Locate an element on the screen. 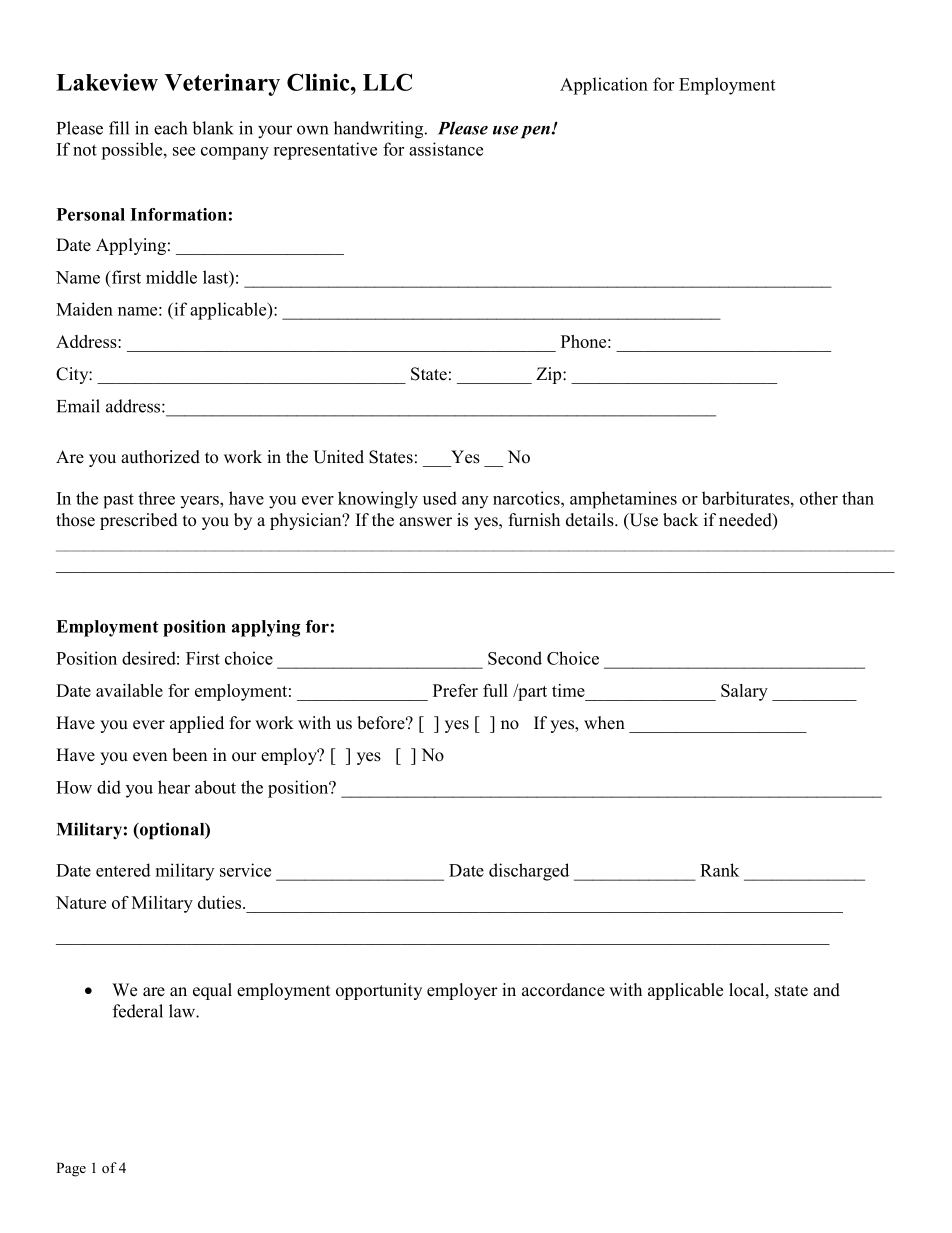 The image size is (952, 1233). Second is located at coordinates (515, 658).
